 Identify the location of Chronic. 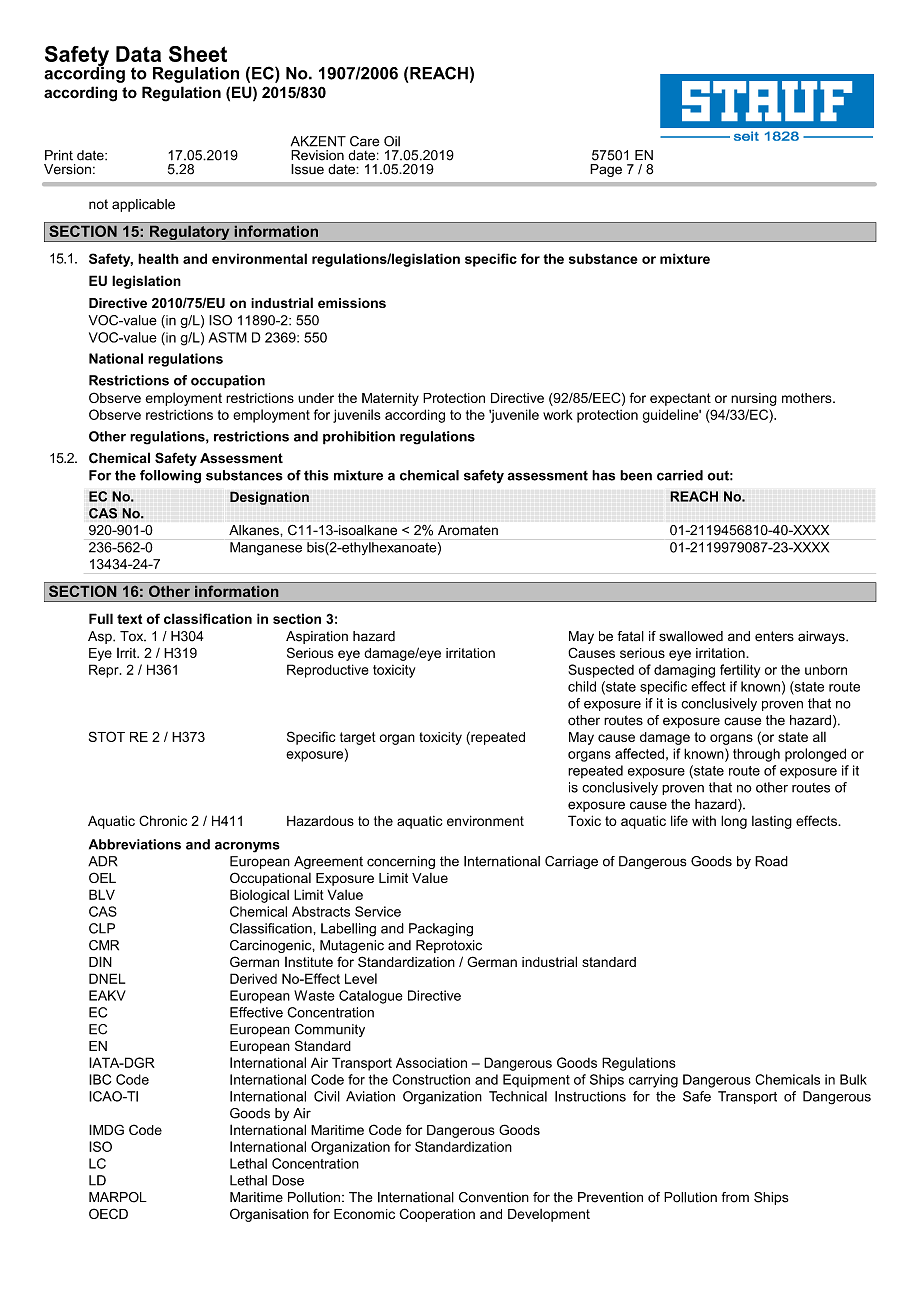
(163, 820).
